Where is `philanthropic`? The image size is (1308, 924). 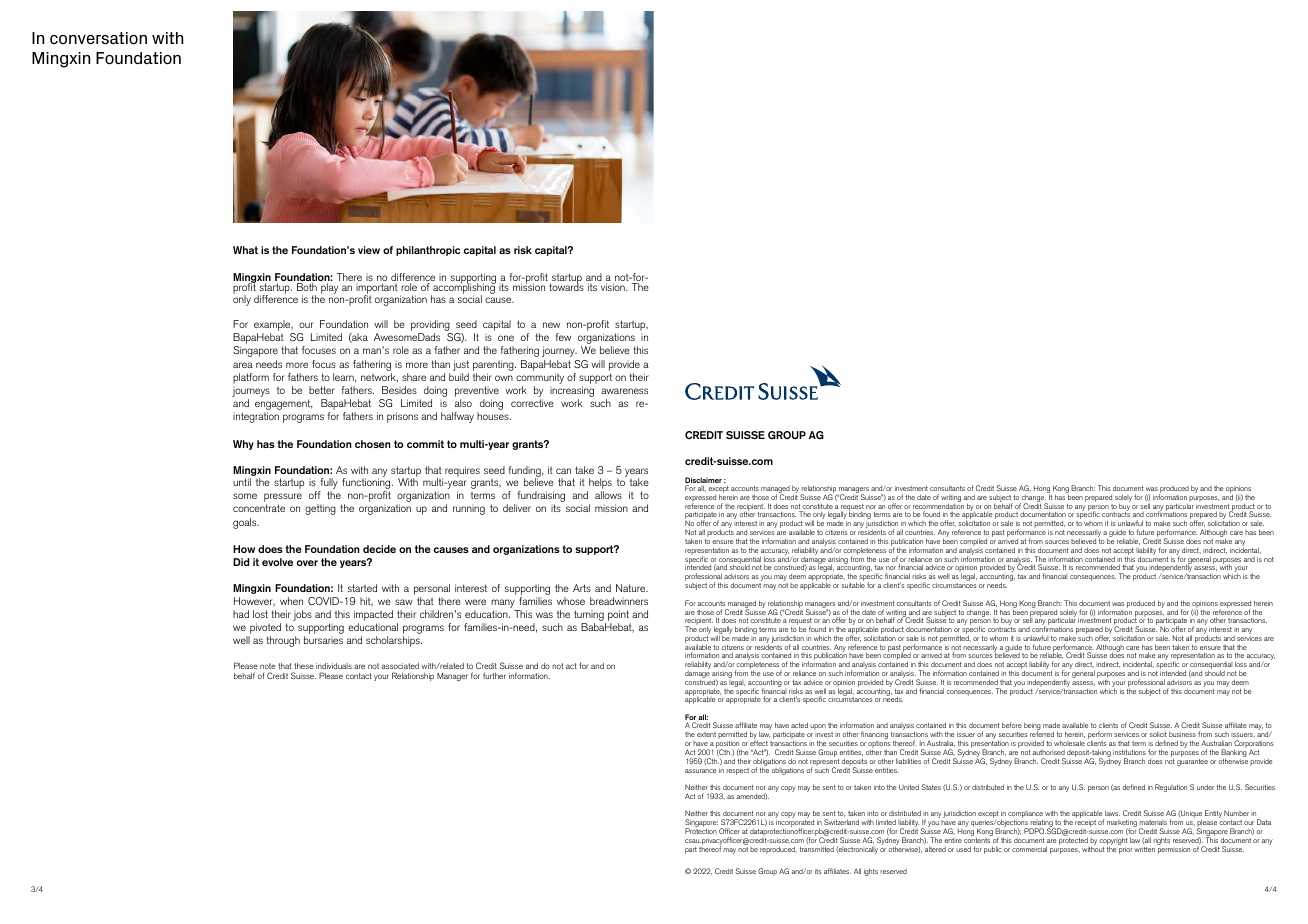
philanthropic is located at coordinates (428, 251).
